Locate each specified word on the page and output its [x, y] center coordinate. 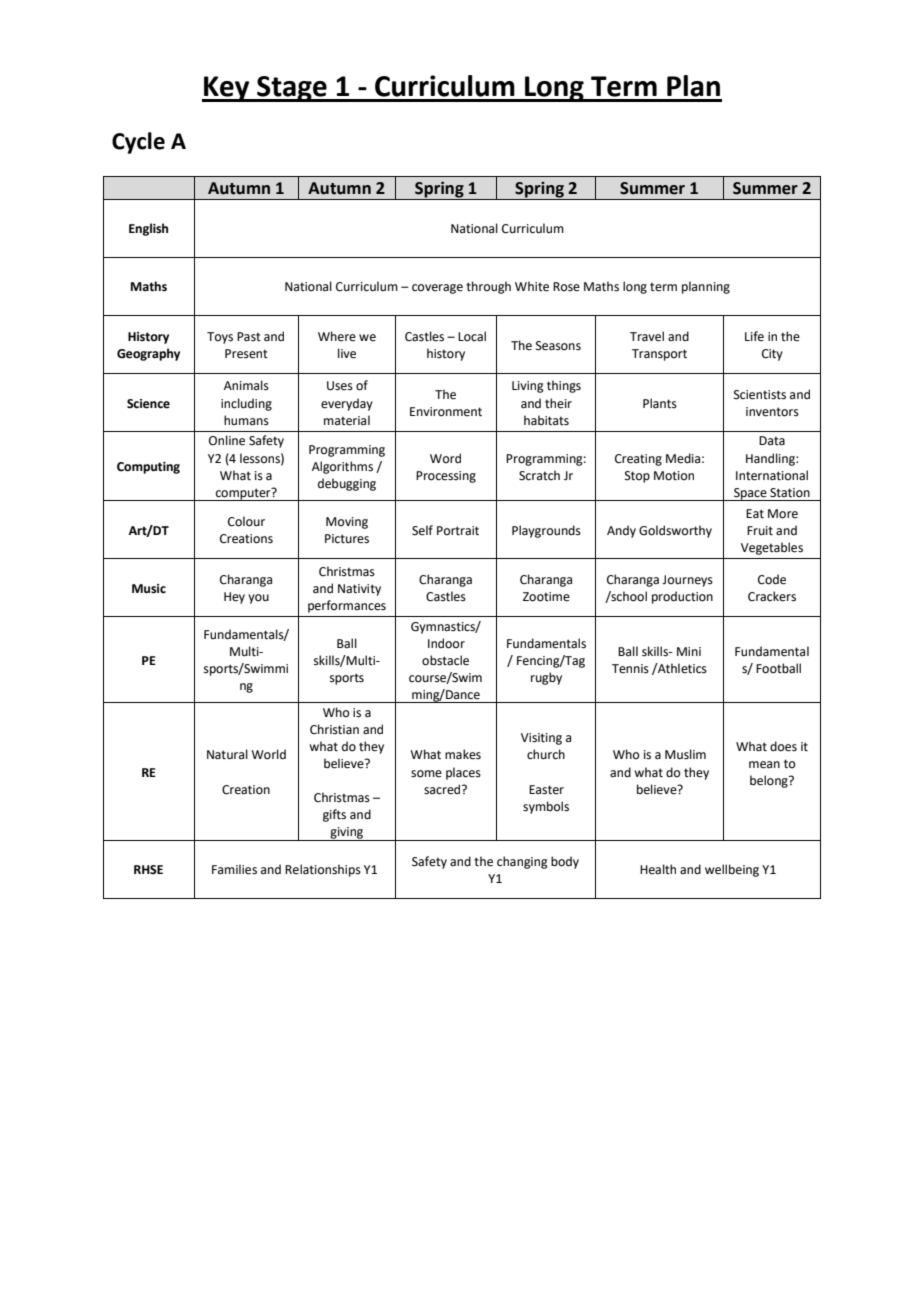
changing [522, 862]
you [258, 599]
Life [754, 336]
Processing [446, 477]
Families [234, 869]
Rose [566, 287]
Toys [220, 338]
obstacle [445, 660]
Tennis [630, 669]
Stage [292, 89]
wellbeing [732, 870]
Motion [674, 476]
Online [227, 440]
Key [227, 89]
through [488, 287]
